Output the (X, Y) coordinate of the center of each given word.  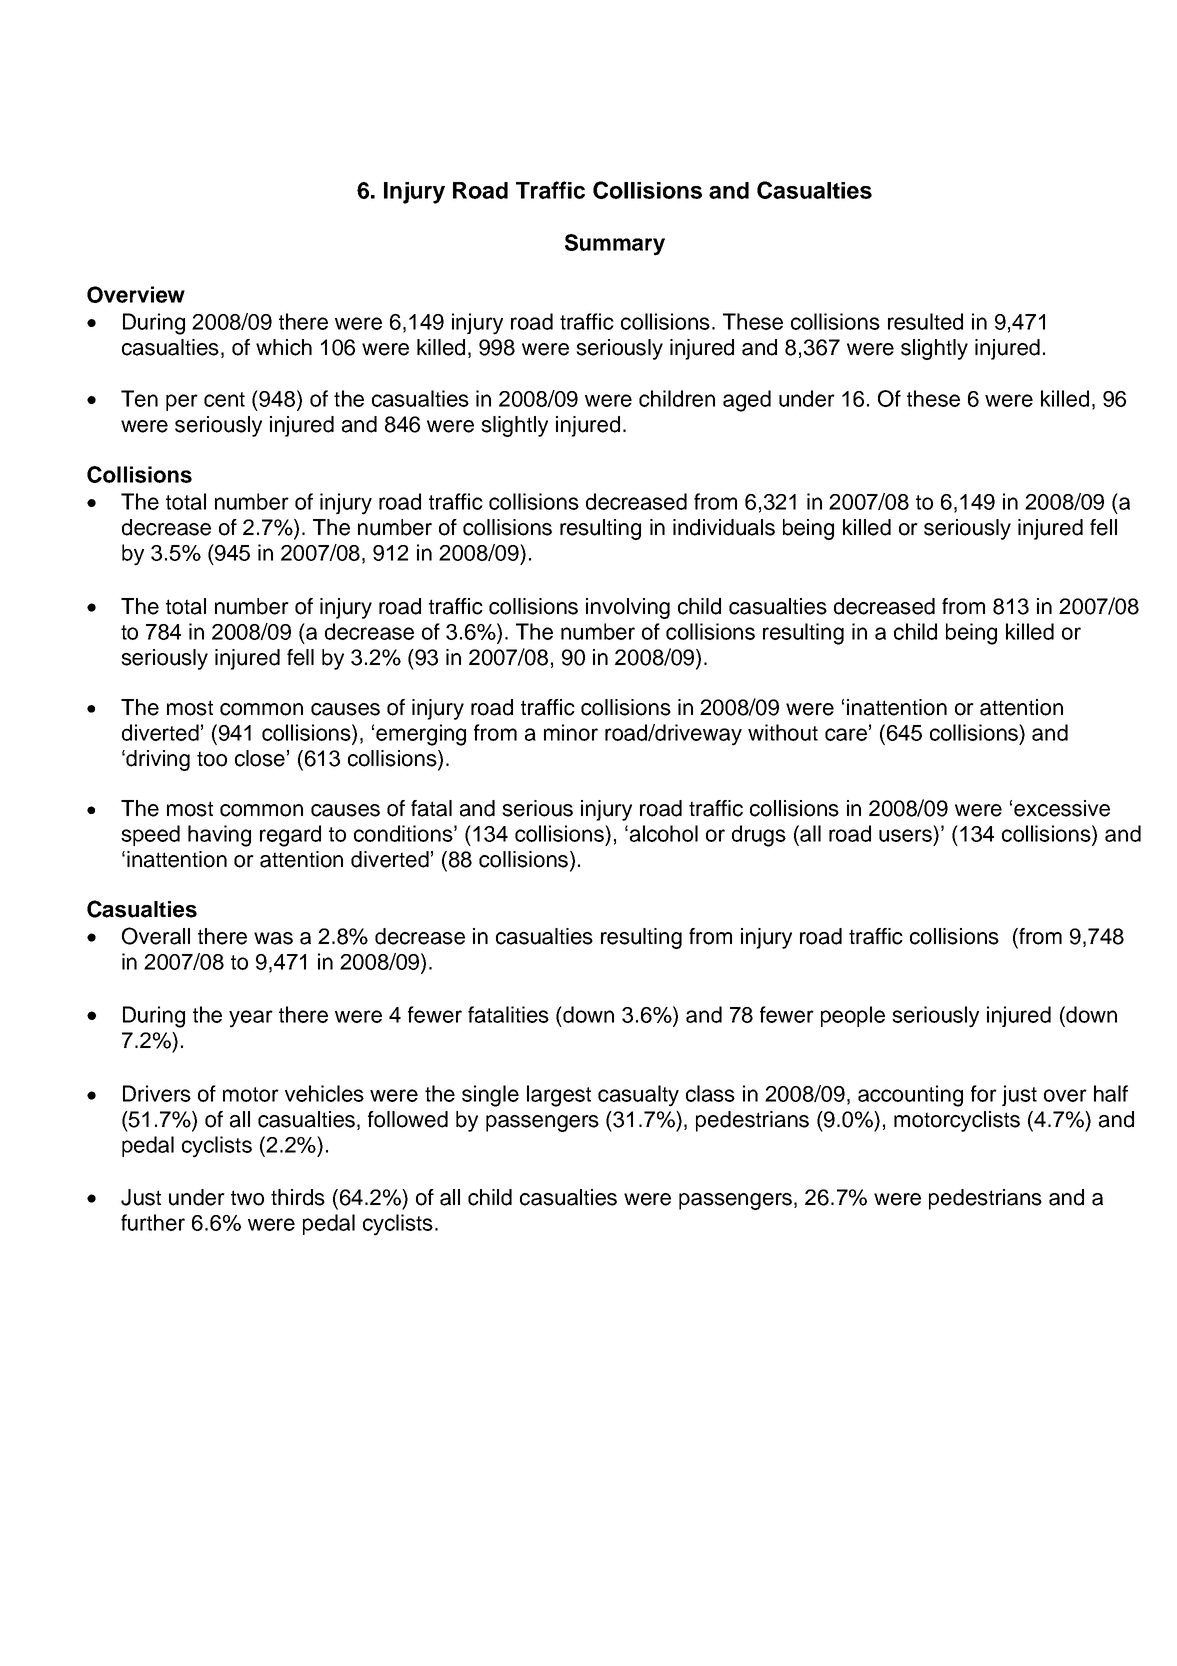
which (284, 347)
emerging (421, 735)
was (273, 938)
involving (628, 608)
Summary (615, 245)
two (247, 1198)
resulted (925, 321)
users (905, 835)
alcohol (664, 833)
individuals (724, 527)
